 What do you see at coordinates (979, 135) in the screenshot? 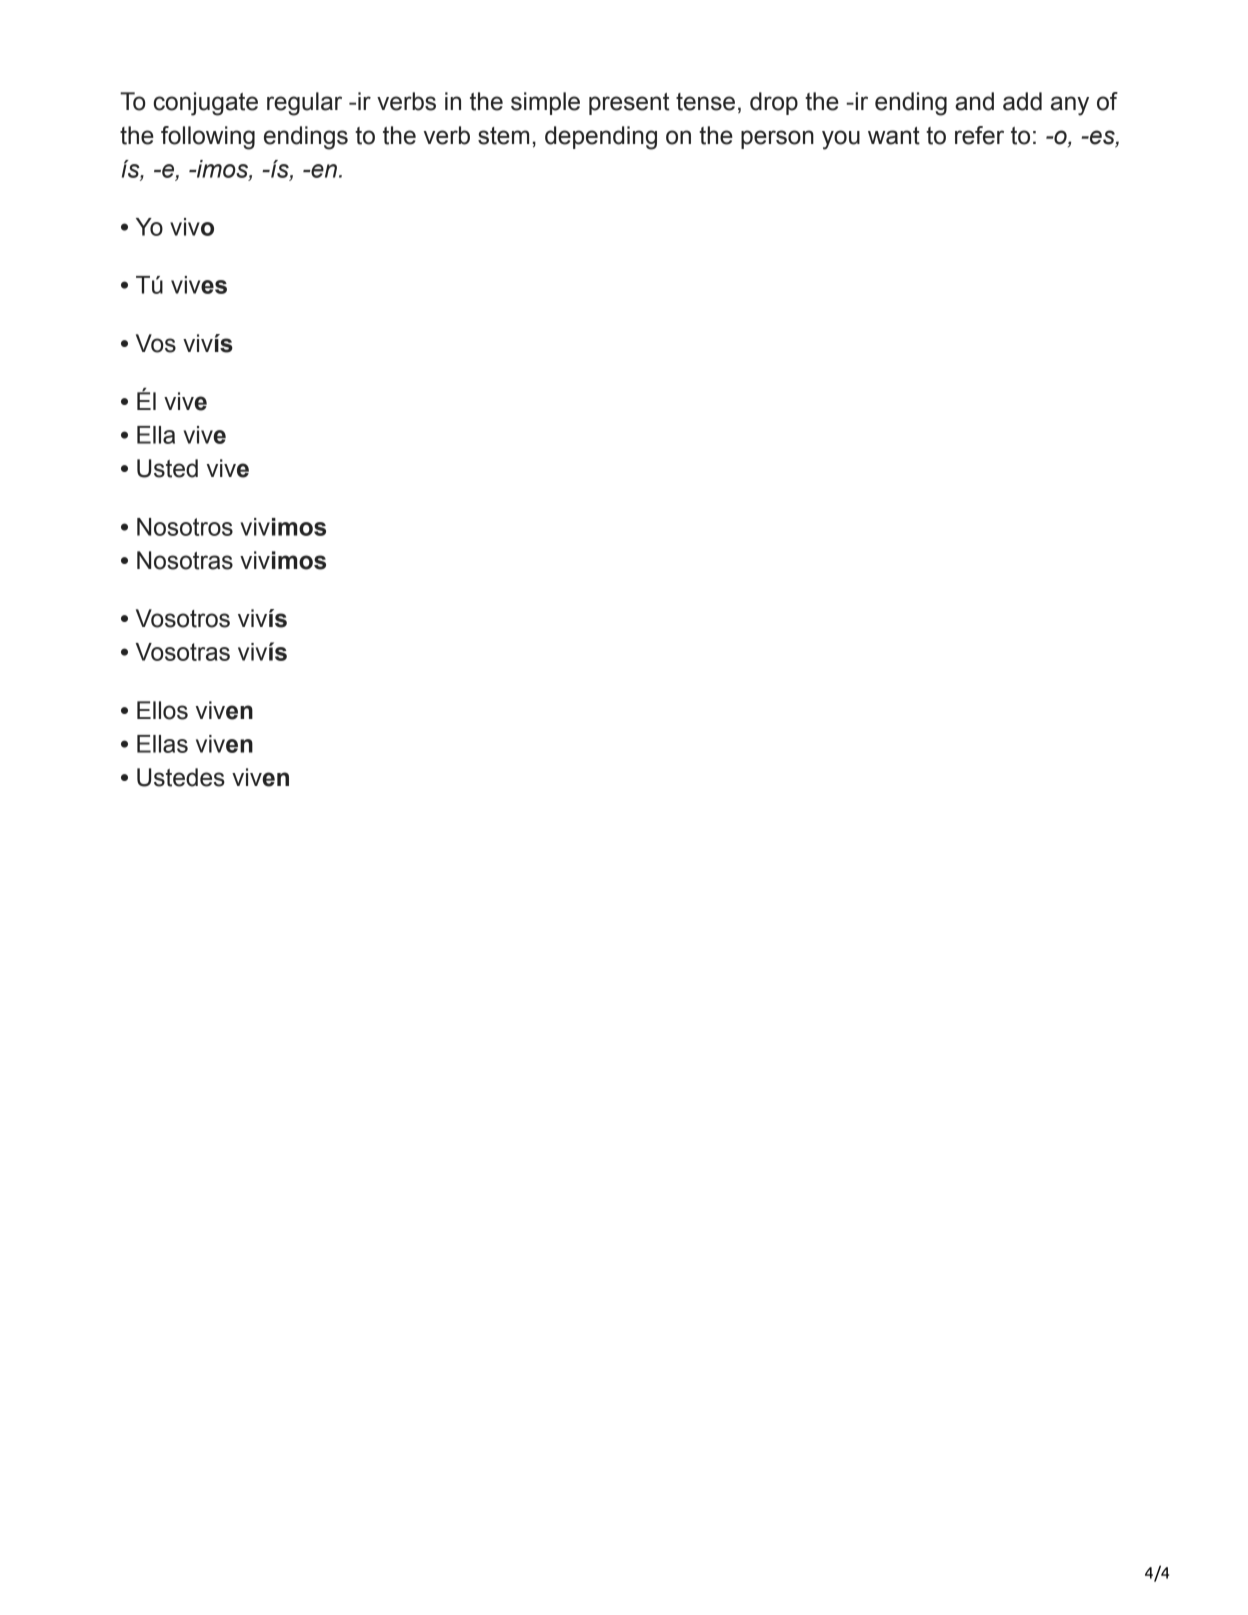
I see `refer` at bounding box center [979, 135].
